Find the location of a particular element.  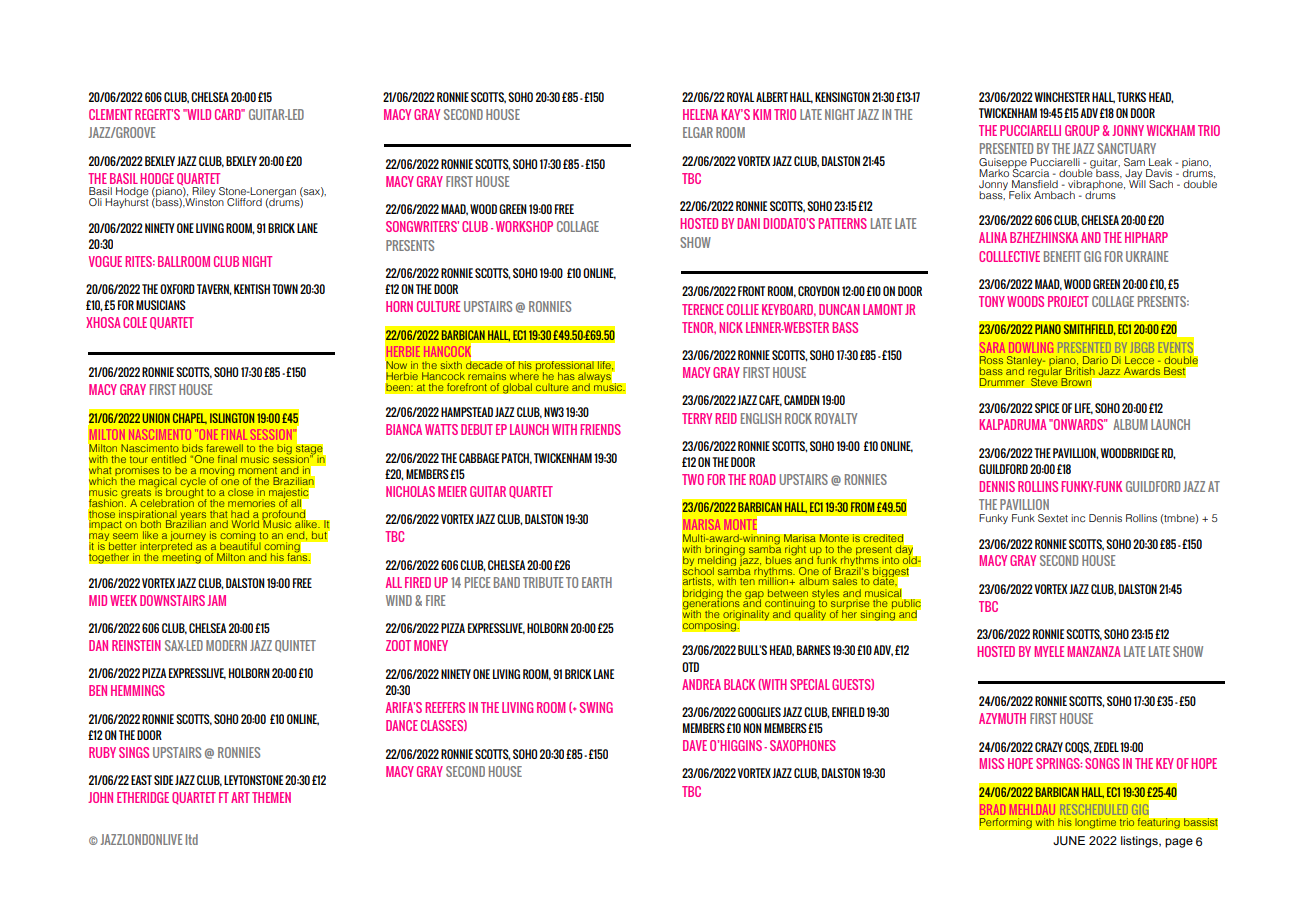

BARNES is located at coordinates (814, 650).
